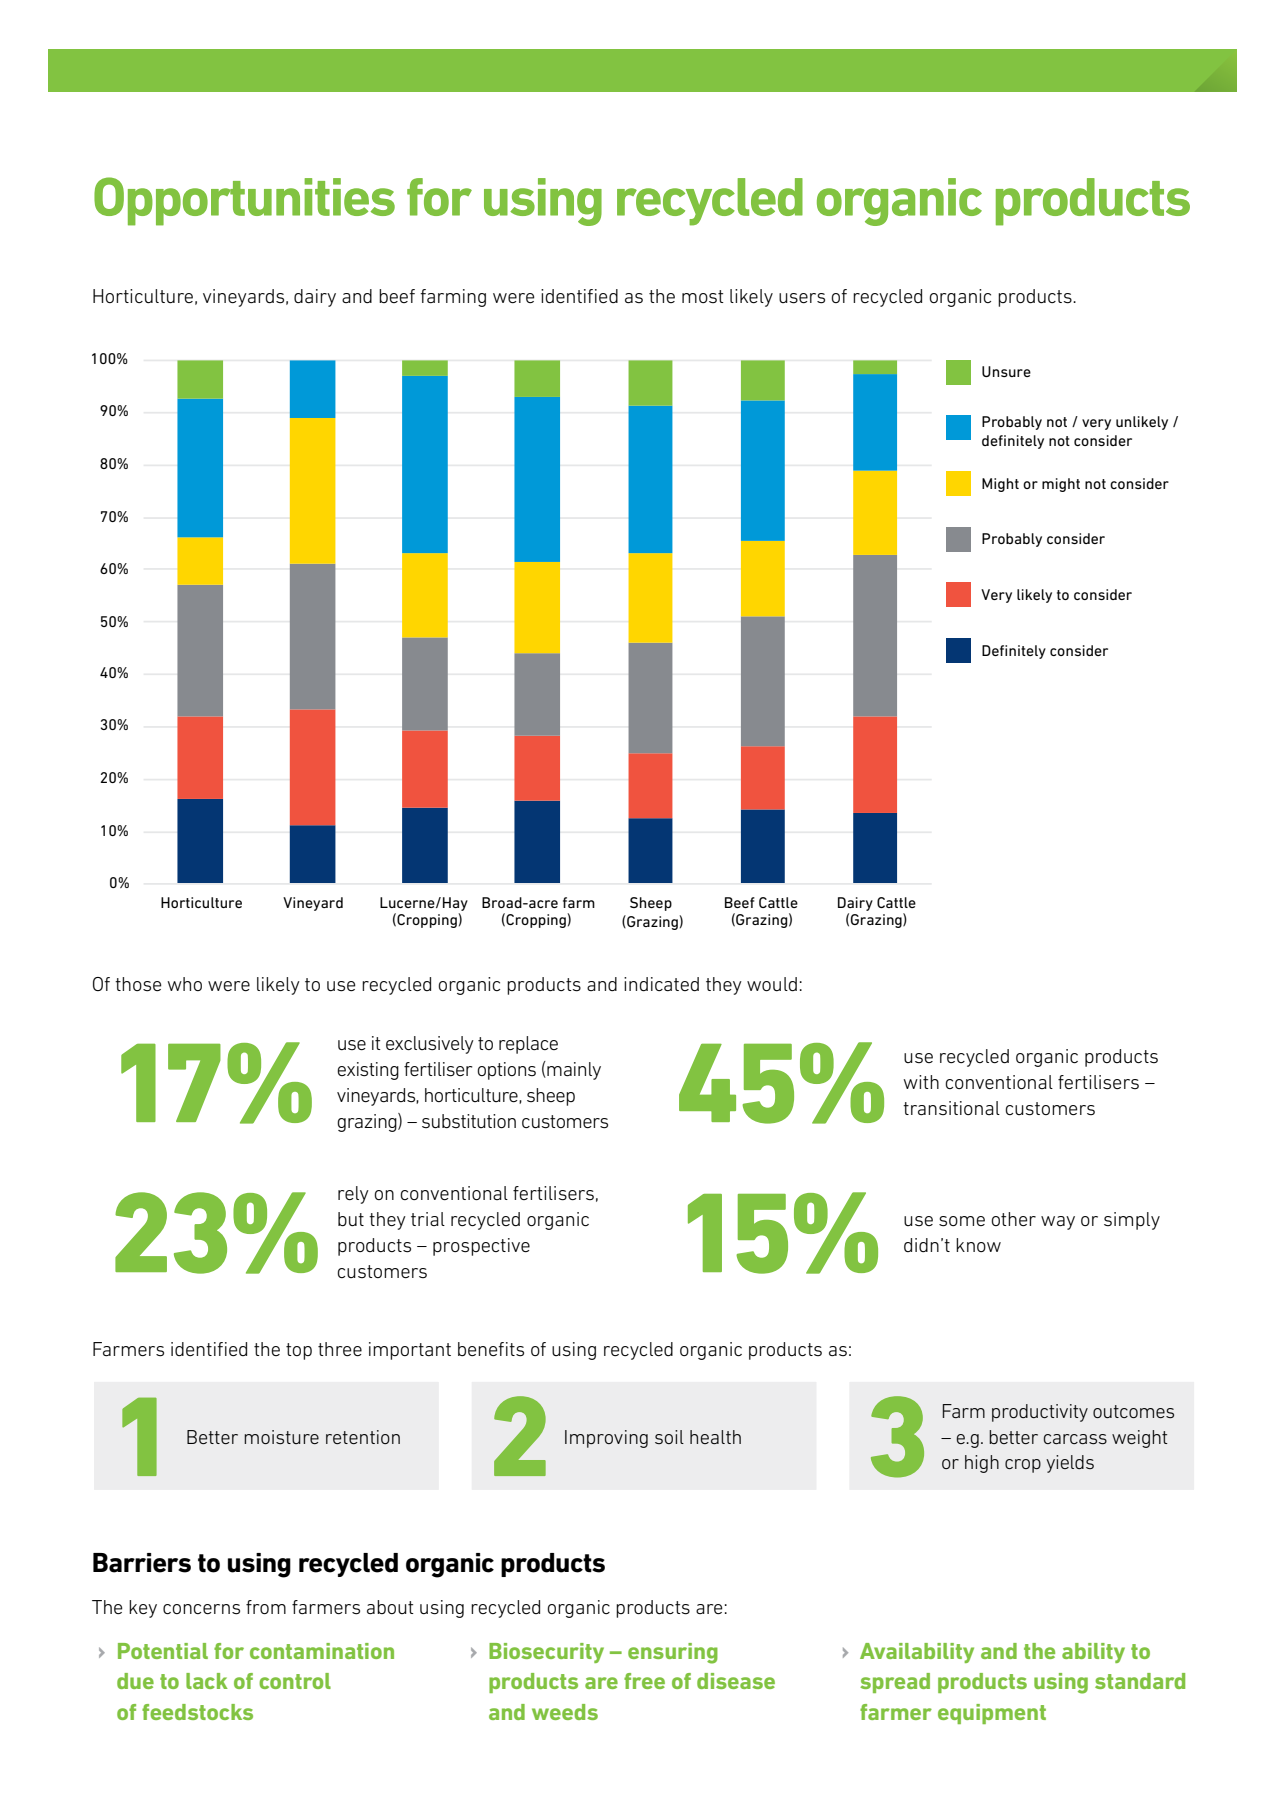  I want to click on benefits, so click(491, 1349).
